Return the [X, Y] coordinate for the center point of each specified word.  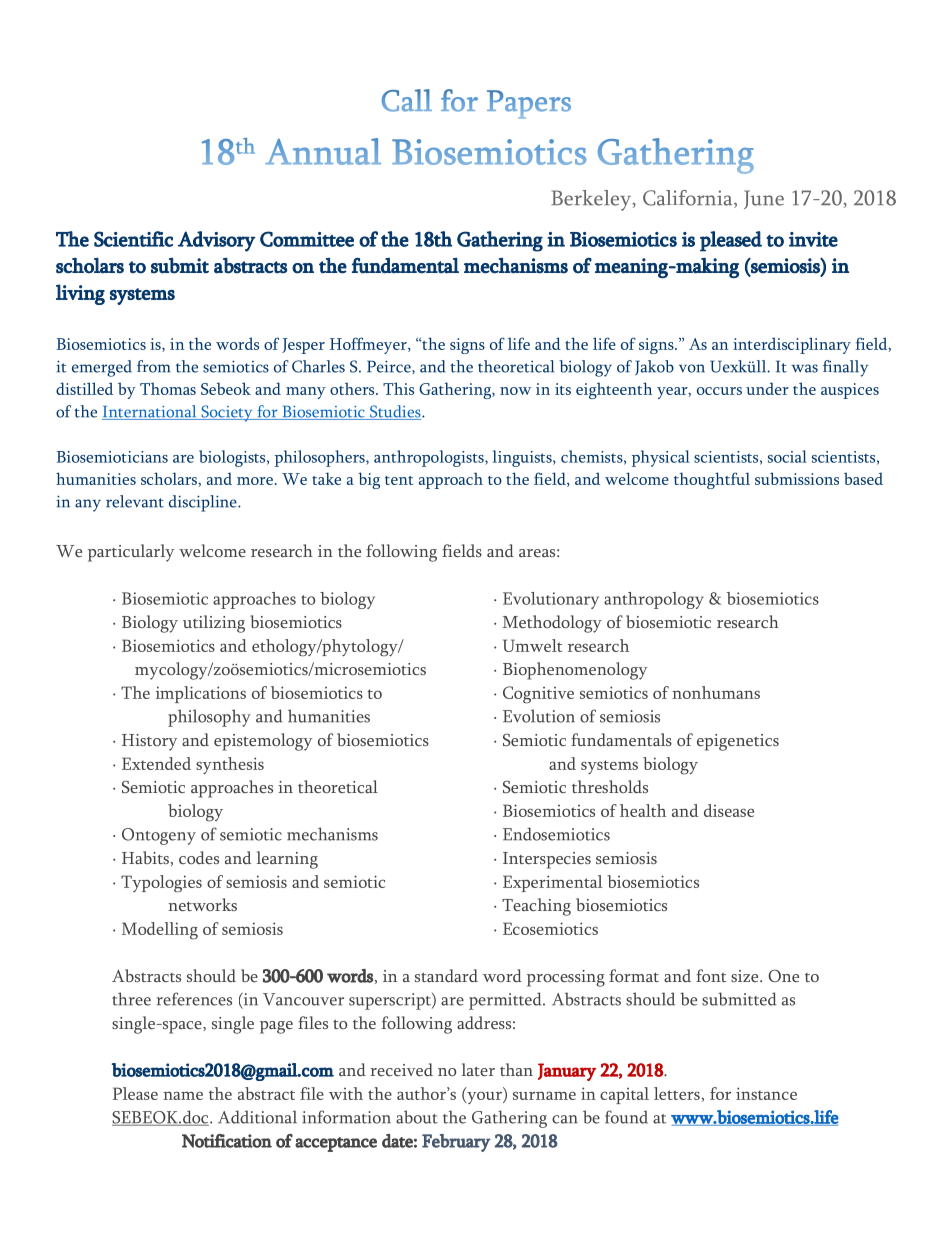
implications [201, 694]
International [150, 412]
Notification [227, 1141]
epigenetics [738, 742]
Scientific [133, 239]
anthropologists [430, 458]
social [787, 456]
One [783, 975]
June [764, 199]
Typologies [161, 883]
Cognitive [538, 695]
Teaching [536, 907]
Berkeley [592, 200]
